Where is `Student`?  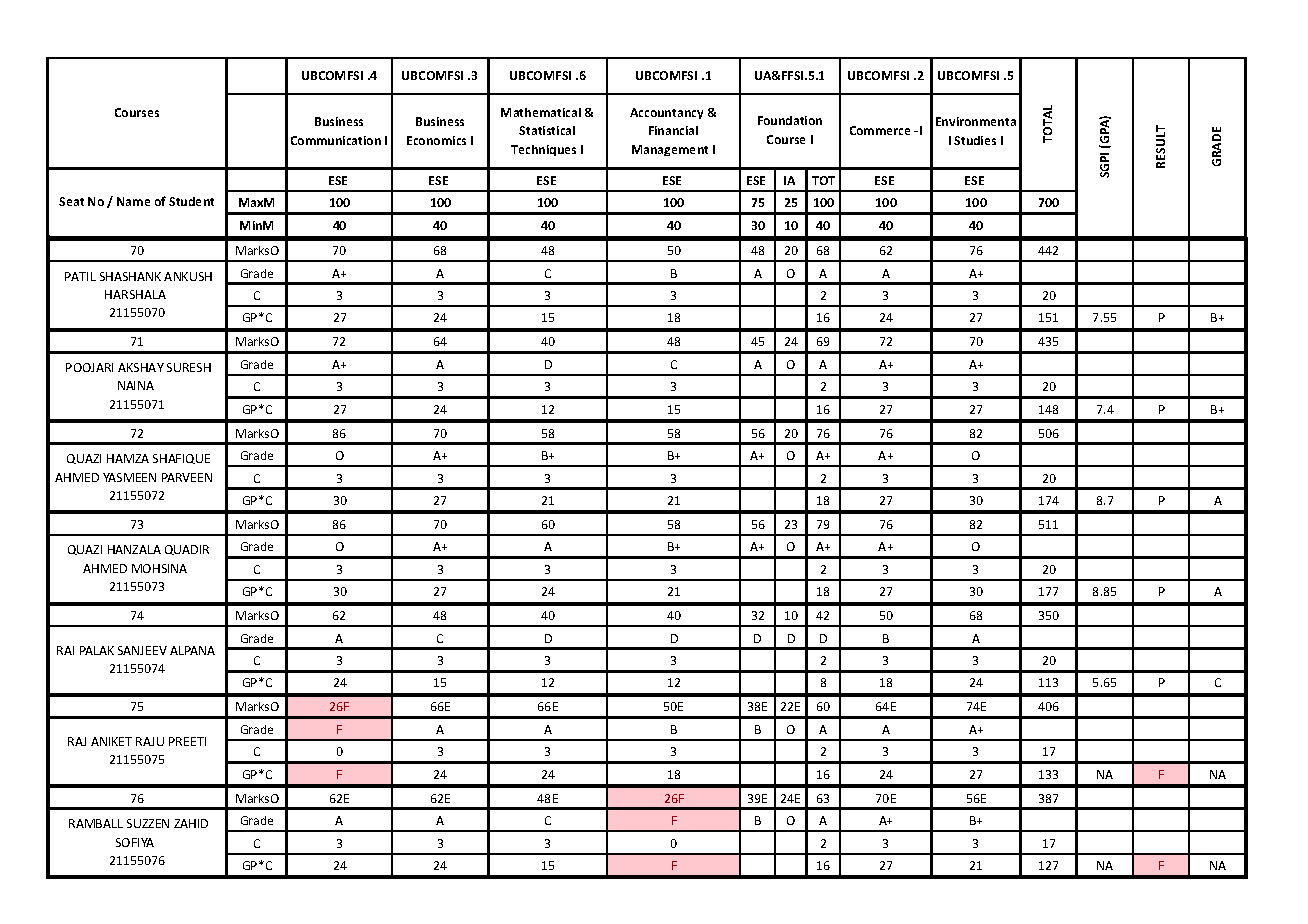 Student is located at coordinates (191, 201).
